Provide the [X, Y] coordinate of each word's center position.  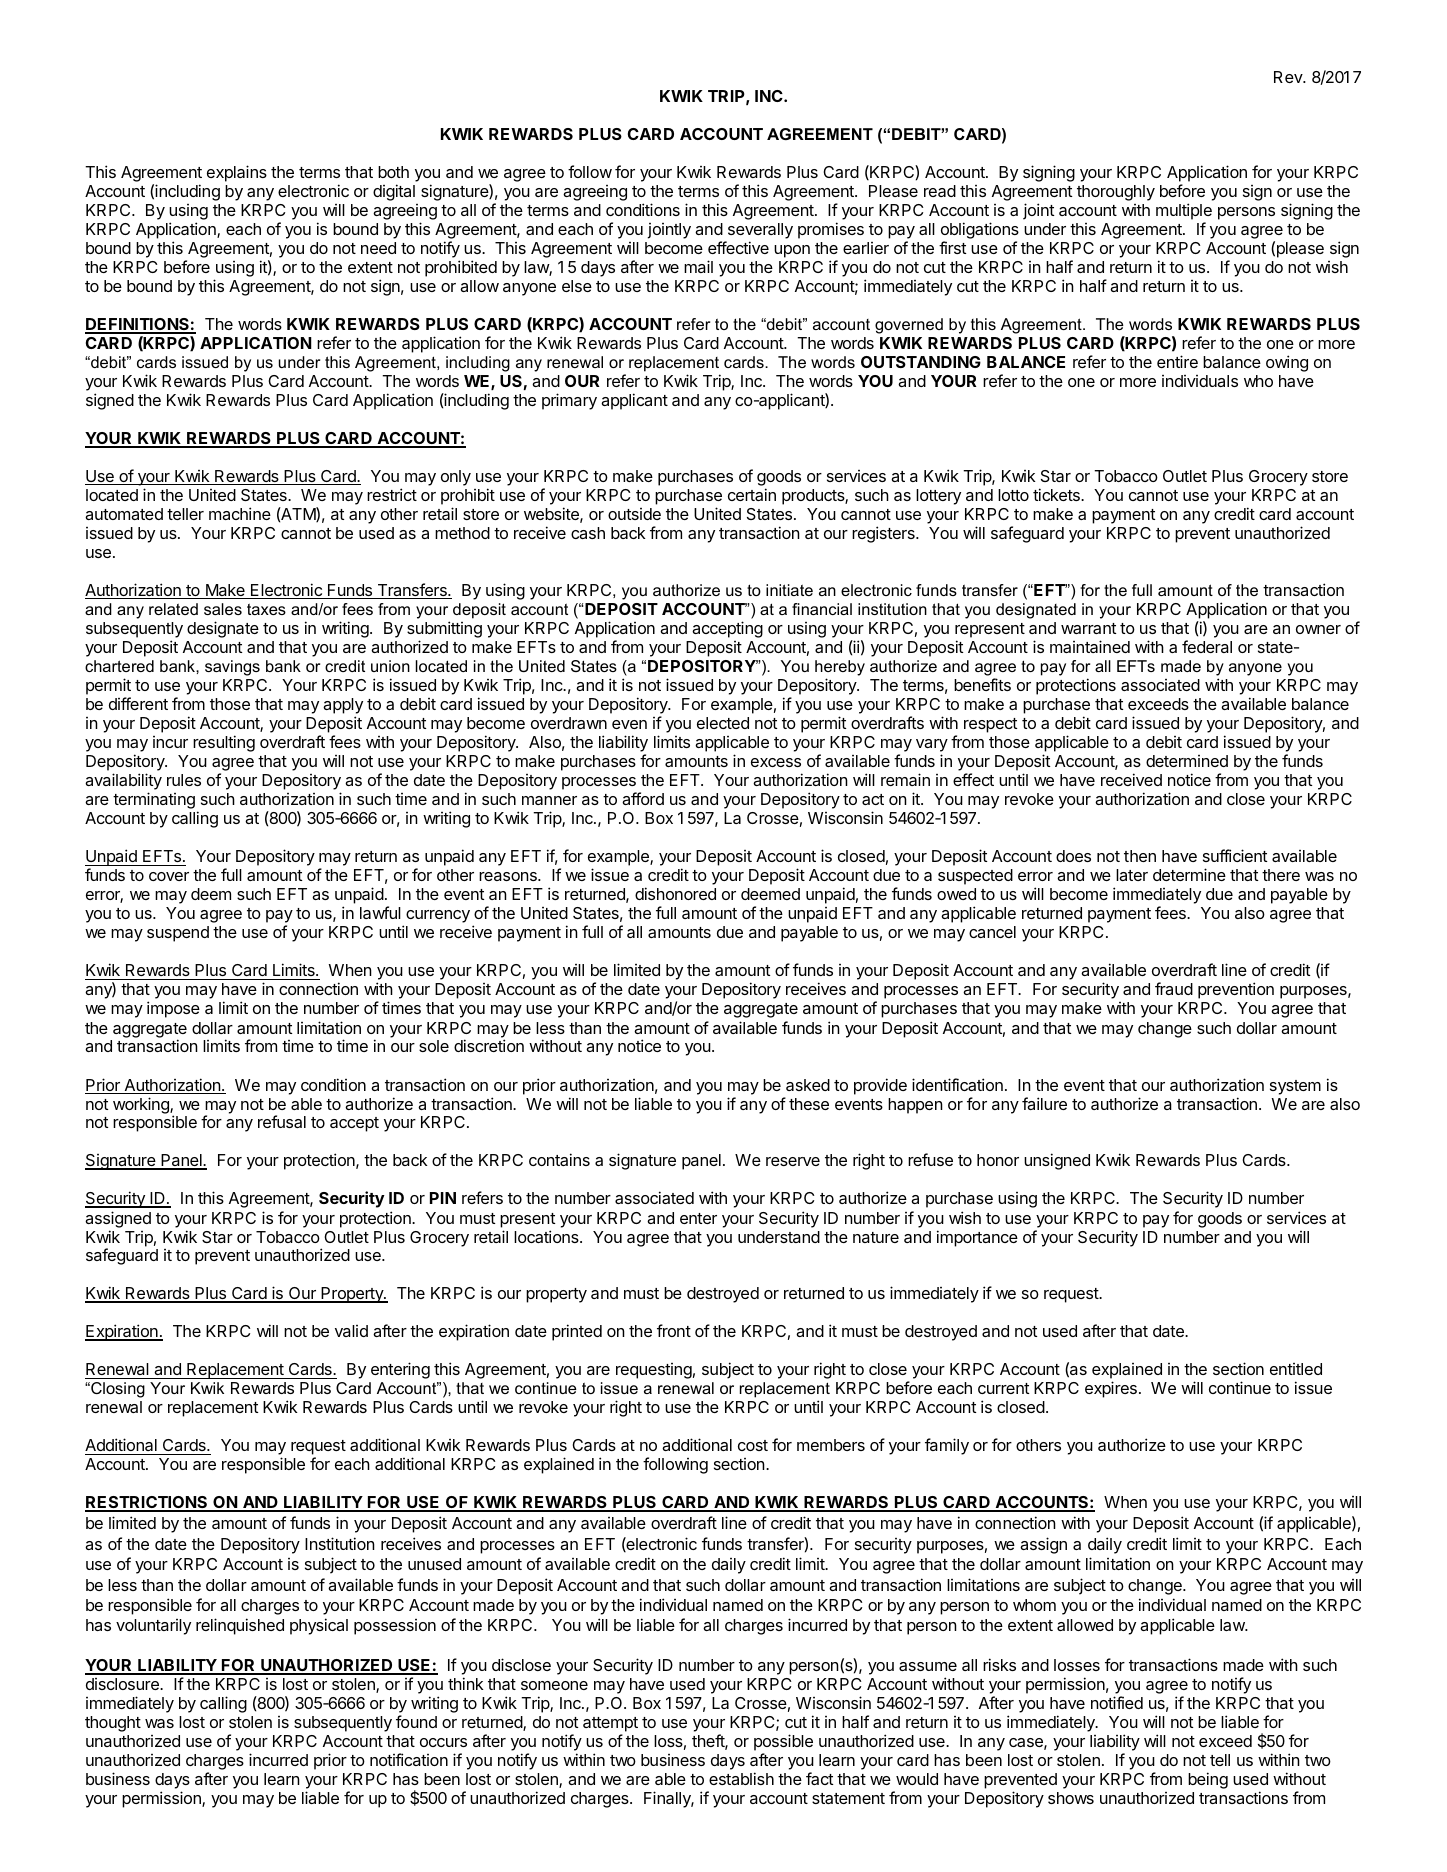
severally [759, 232]
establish [741, 1778]
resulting [224, 743]
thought [113, 1724]
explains [237, 173]
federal [1207, 646]
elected [723, 723]
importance [977, 1238]
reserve [793, 1161]
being [1208, 1780]
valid [351, 1331]
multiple [1184, 213]
